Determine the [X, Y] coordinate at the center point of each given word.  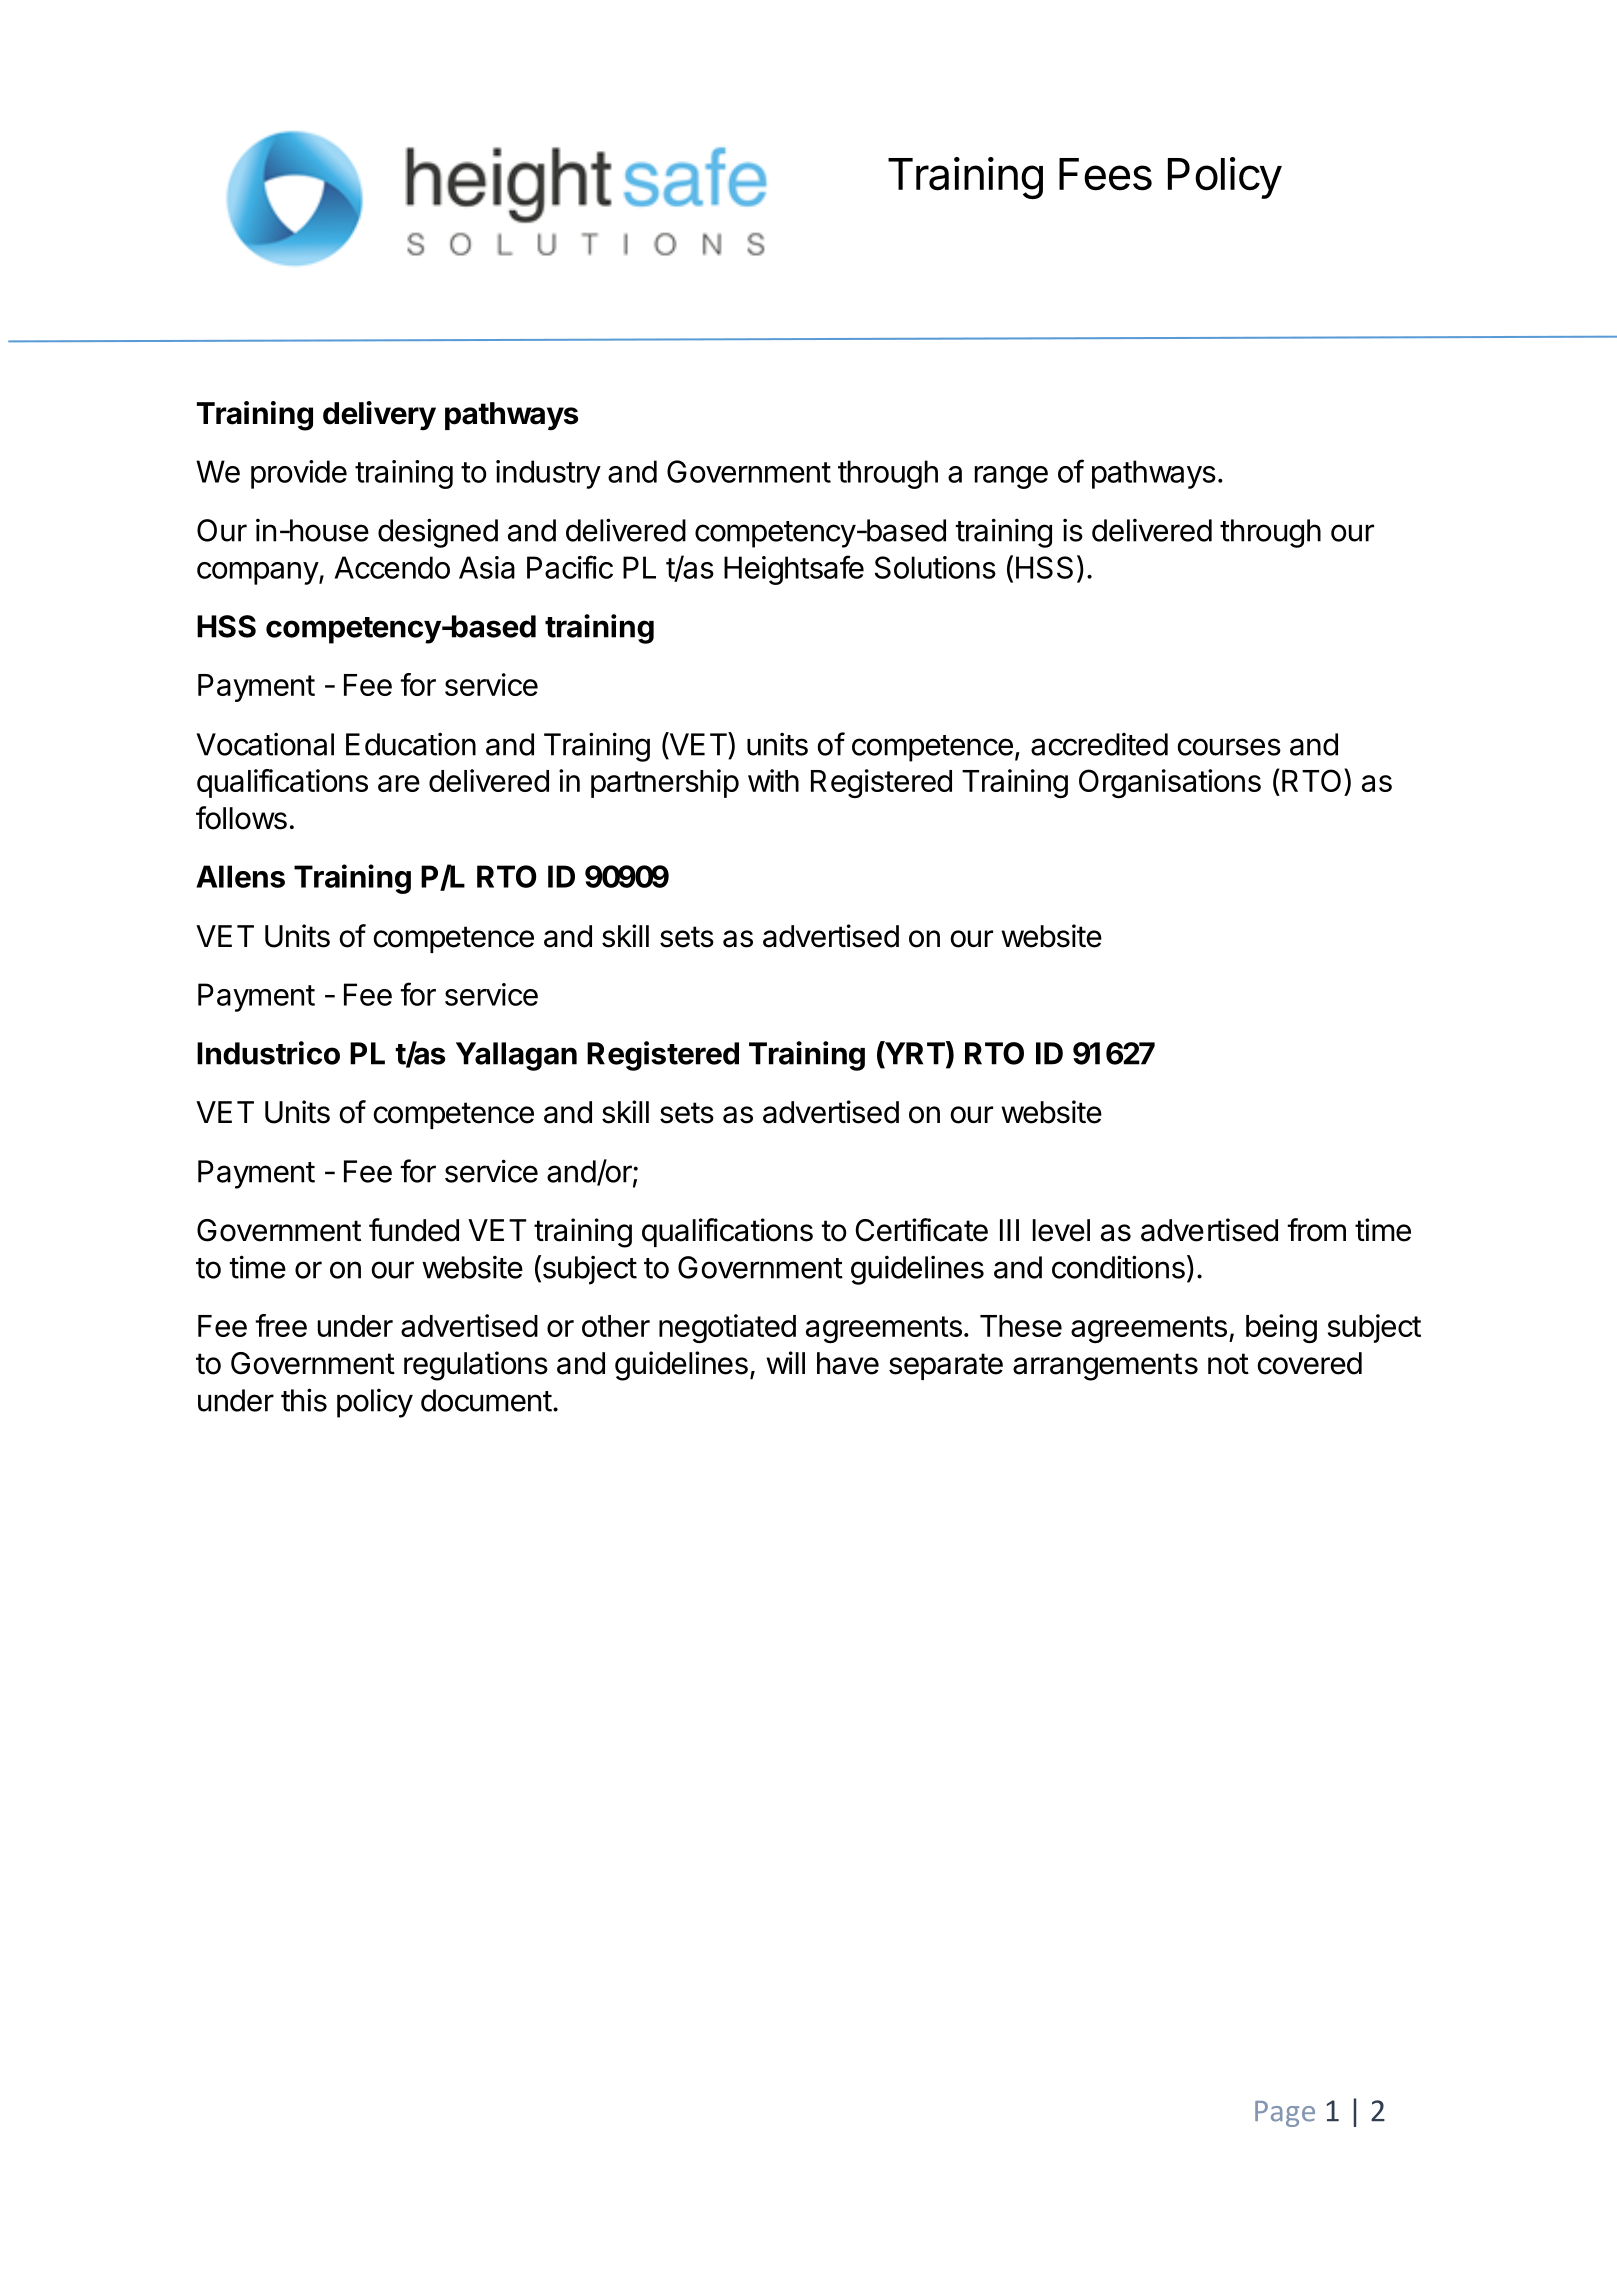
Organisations [1170, 783]
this [304, 1400]
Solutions [935, 567]
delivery [379, 415]
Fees [1105, 174]
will [785, 1362]
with [773, 780]
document [486, 1400]
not [1228, 1364]
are [399, 783]
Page [1285, 2114]
